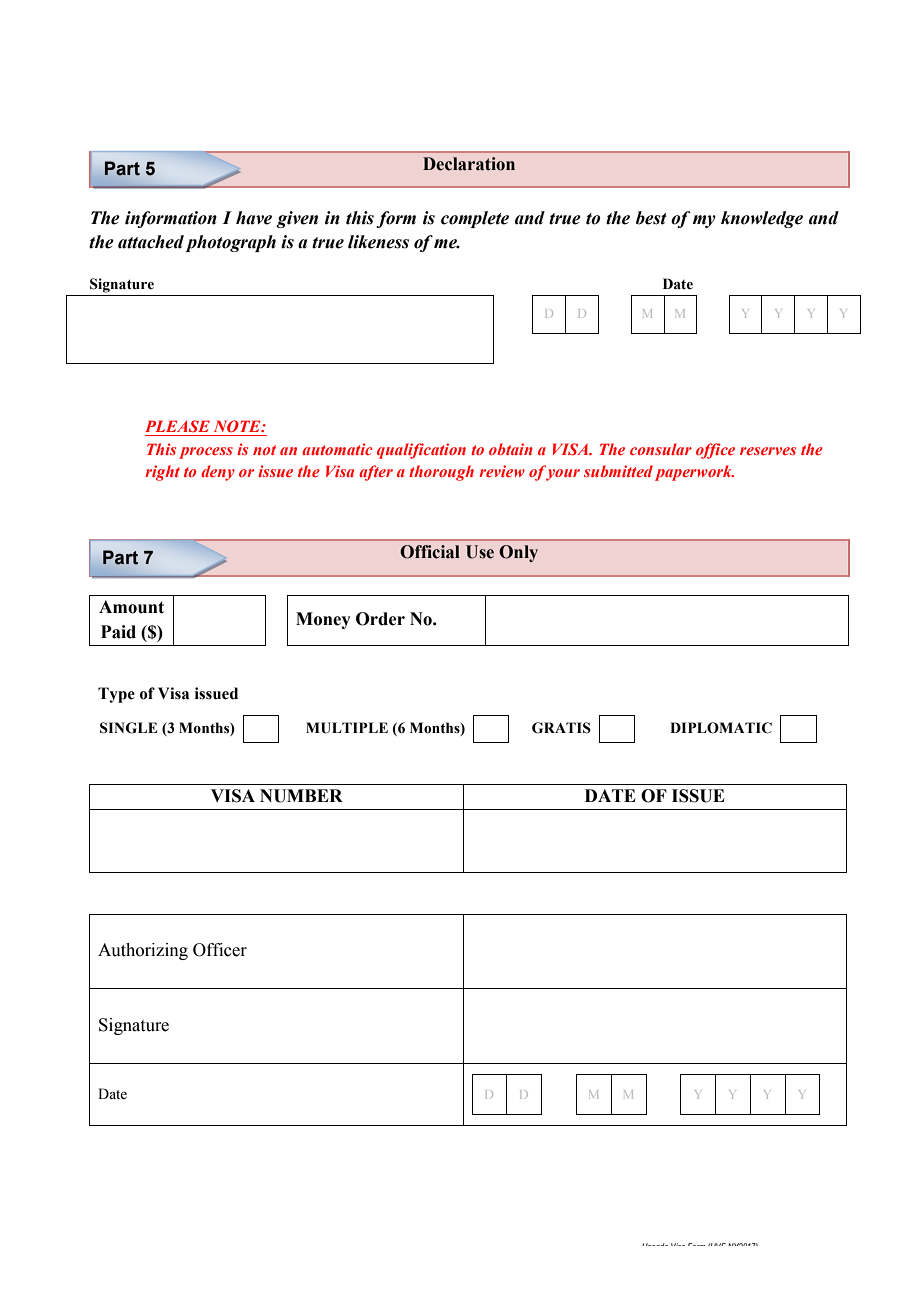  Describe the element at coordinates (694, 473) in the document. I see `paperwork` at that location.
